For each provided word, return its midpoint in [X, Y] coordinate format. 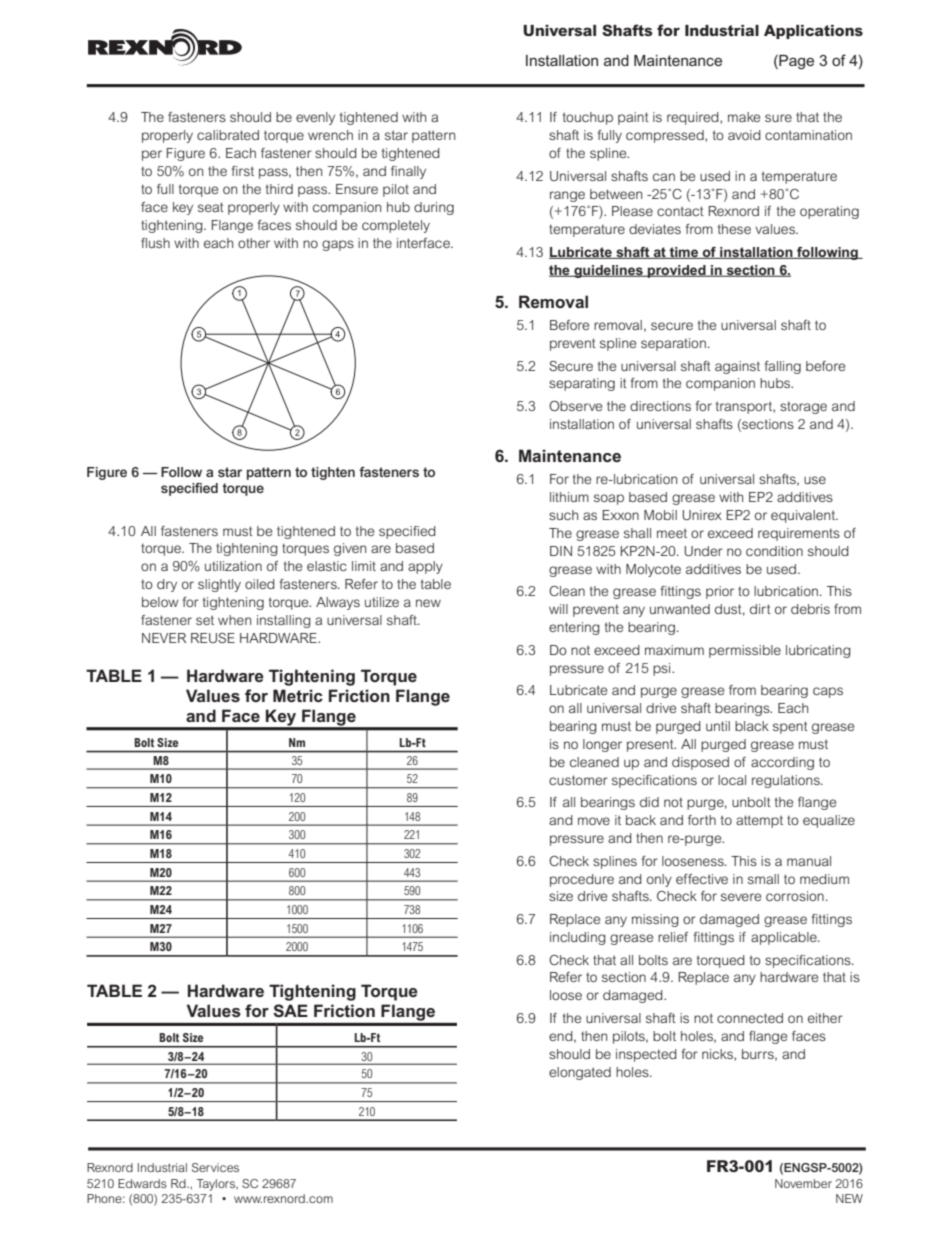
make [744, 117]
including [578, 938]
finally [408, 172]
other [254, 243]
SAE [290, 1011]
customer [578, 780]
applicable [785, 938]
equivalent [804, 516]
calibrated [228, 135]
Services [215, 1167]
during [434, 208]
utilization [233, 566]
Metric [298, 695]
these [734, 229]
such [563, 515]
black [752, 726]
